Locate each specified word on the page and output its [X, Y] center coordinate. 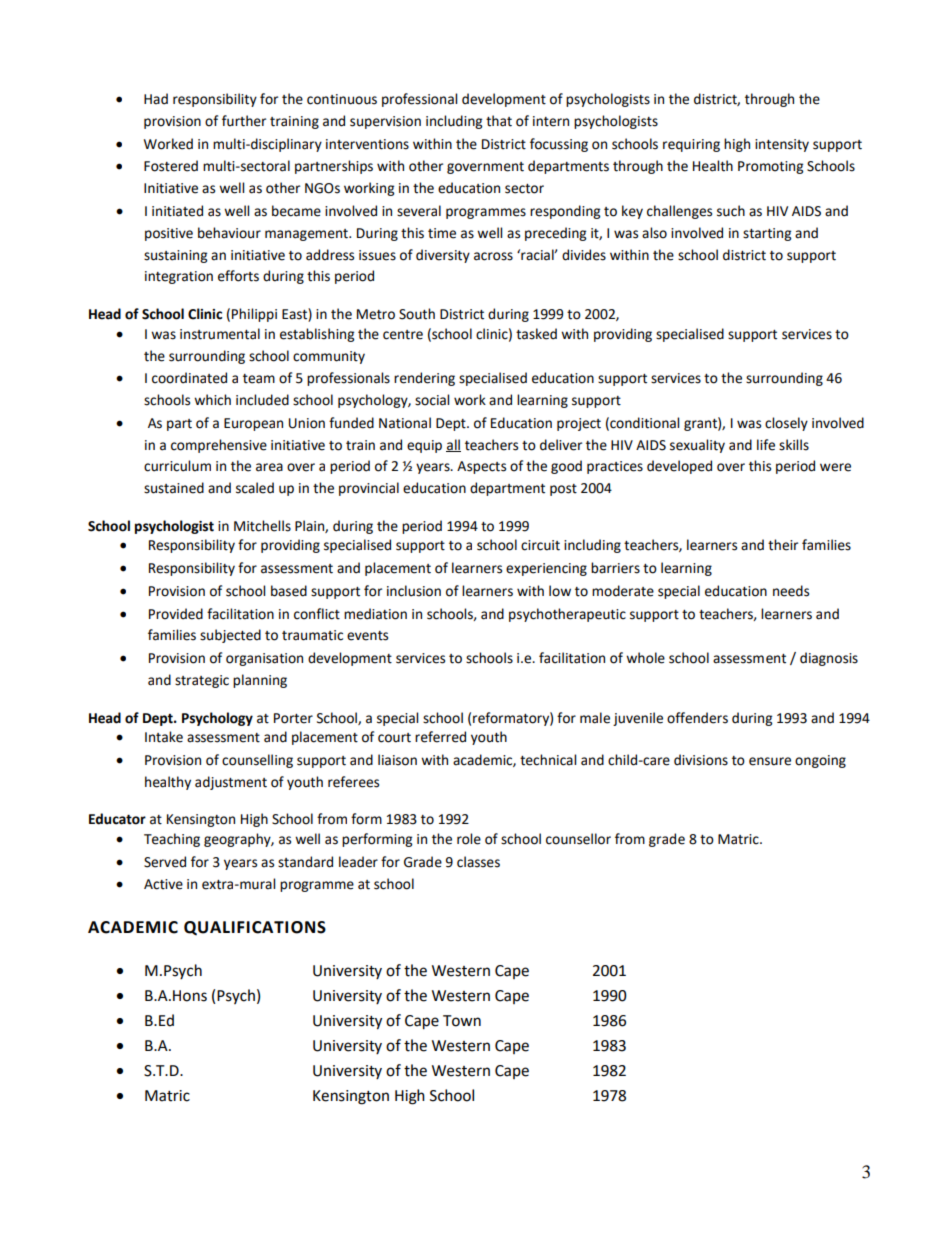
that [499, 121]
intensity [782, 145]
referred [440, 737]
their [783, 545]
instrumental [220, 334]
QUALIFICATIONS [255, 928]
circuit [540, 545]
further [244, 121]
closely [786, 424]
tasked [536, 334]
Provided [176, 614]
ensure [770, 761]
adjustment [231, 783]
